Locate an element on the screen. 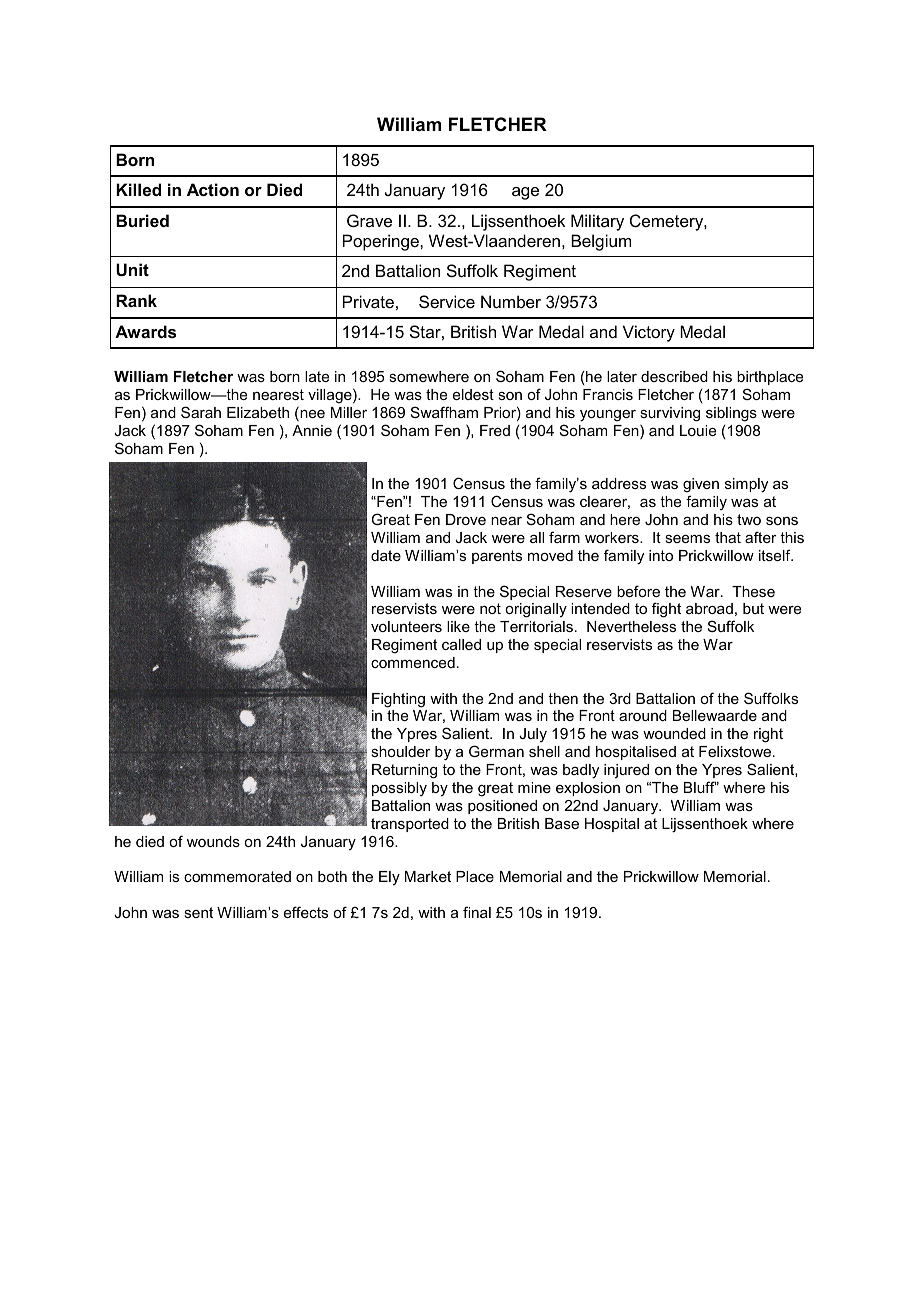 This screenshot has width=924, height=1308. Military is located at coordinates (597, 222).
